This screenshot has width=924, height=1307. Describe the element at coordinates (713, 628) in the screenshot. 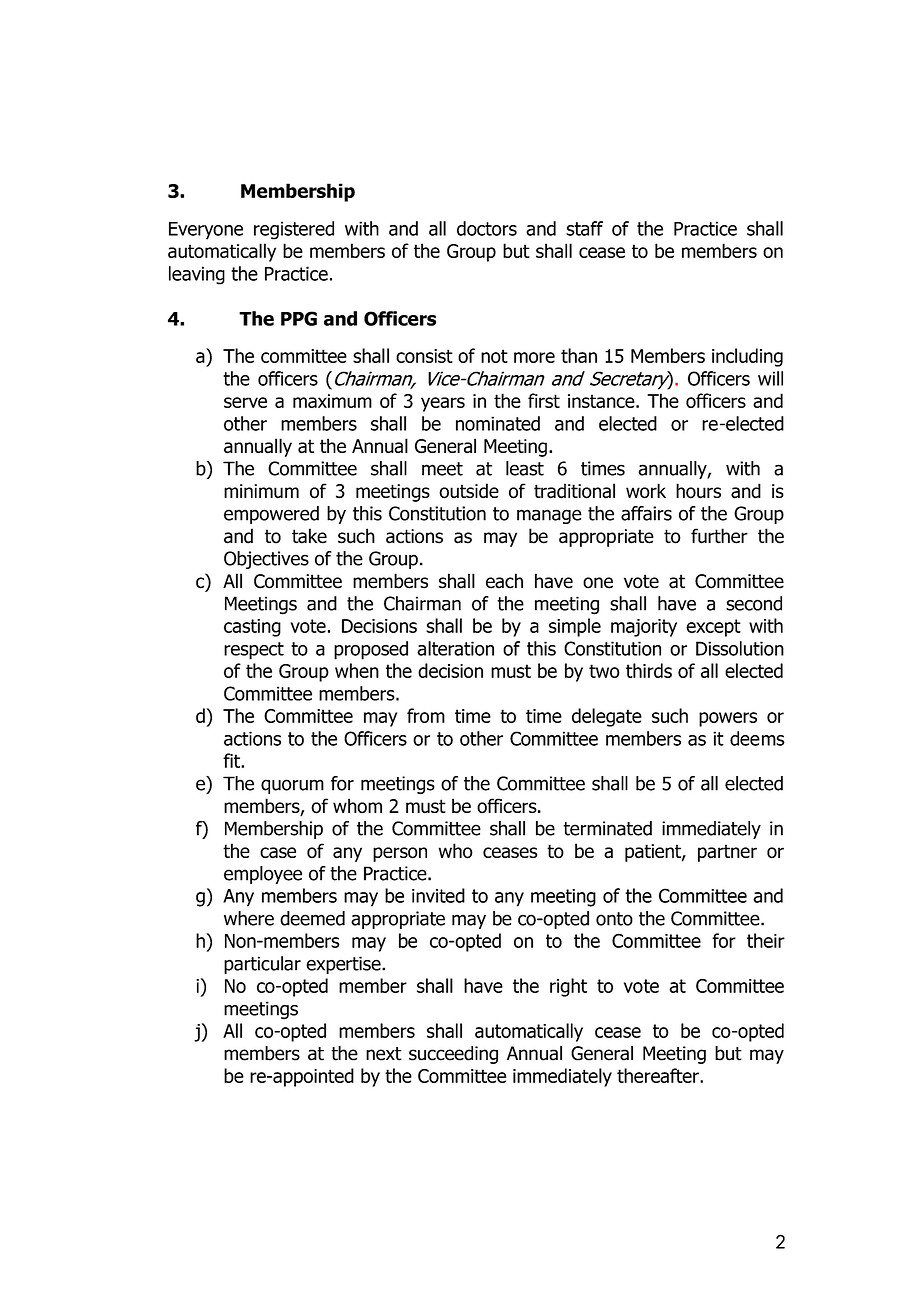

I see `except` at that location.
